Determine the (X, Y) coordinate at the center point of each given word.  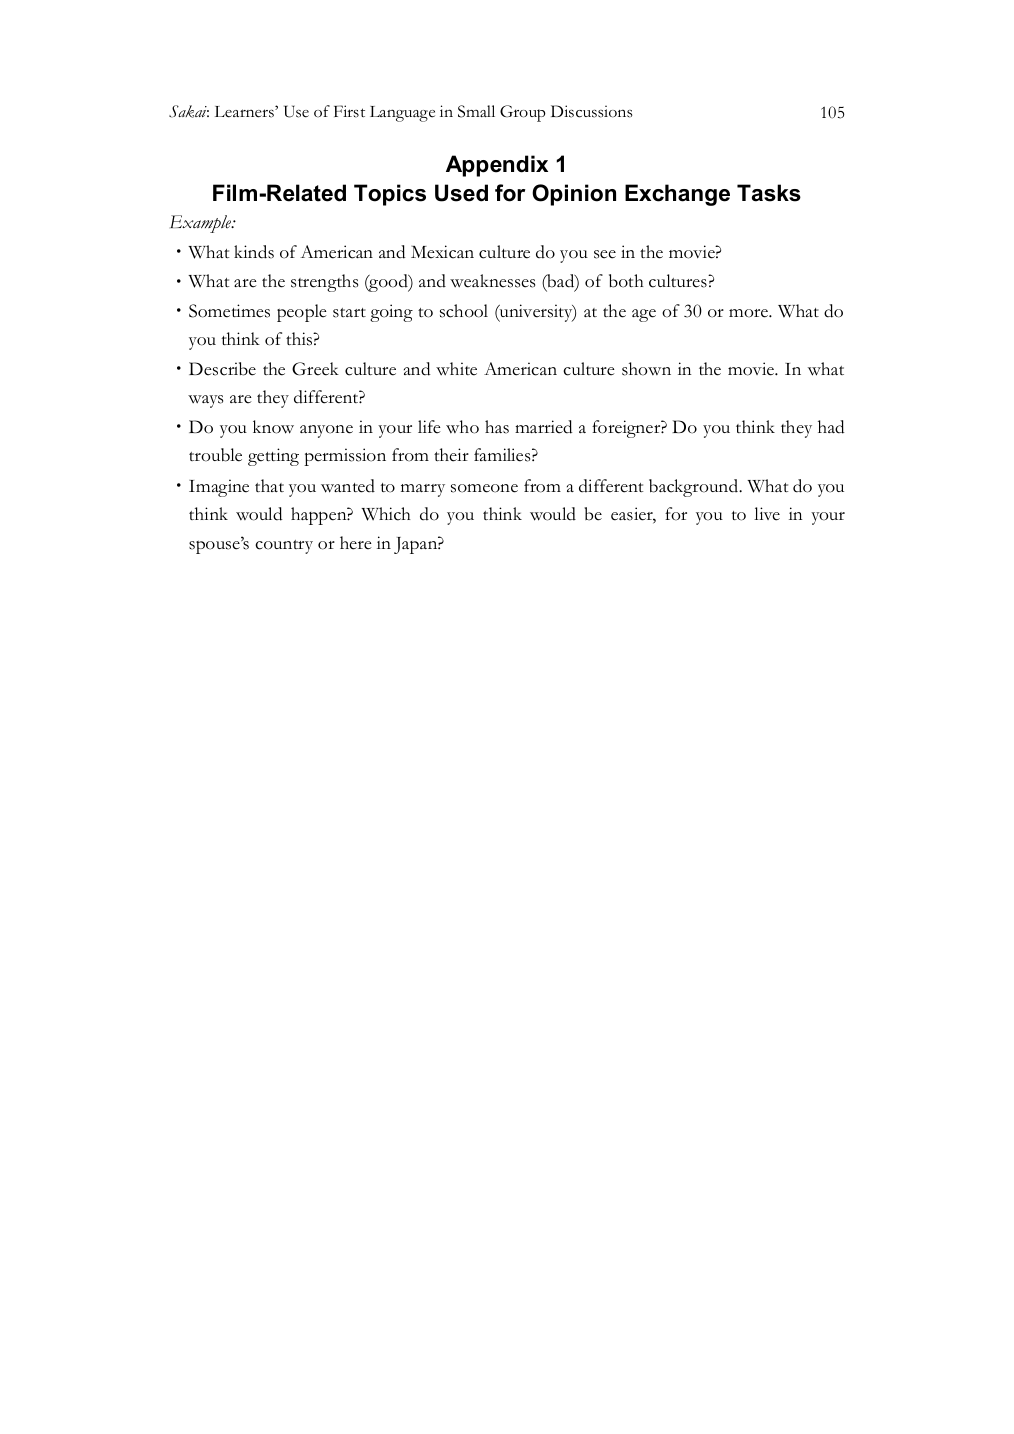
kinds (254, 252)
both (626, 281)
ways (205, 401)
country (284, 547)
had (831, 427)
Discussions (592, 111)
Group (523, 113)
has (497, 427)
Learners (245, 112)
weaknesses (492, 281)
